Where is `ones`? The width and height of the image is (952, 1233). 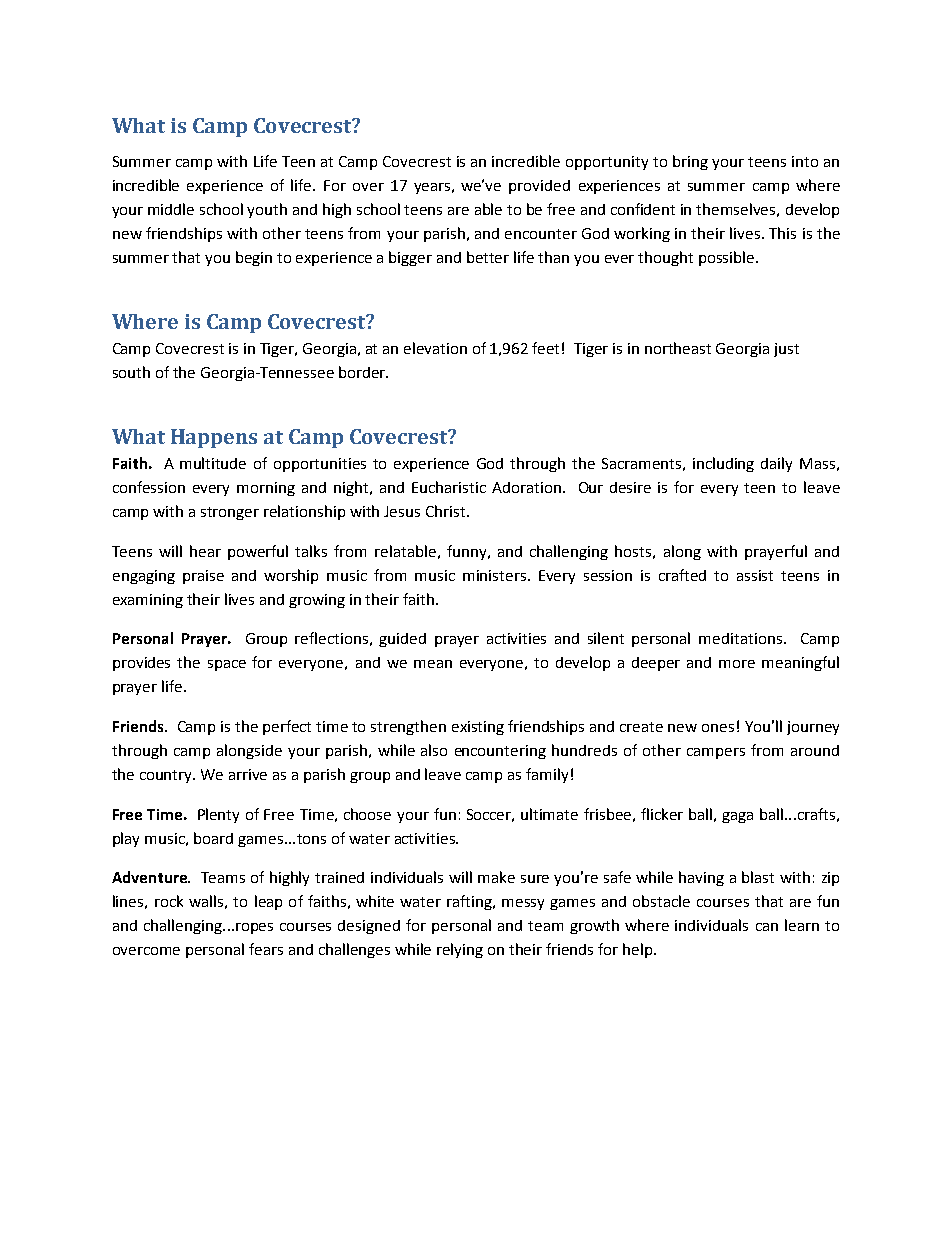
ones is located at coordinates (718, 728).
